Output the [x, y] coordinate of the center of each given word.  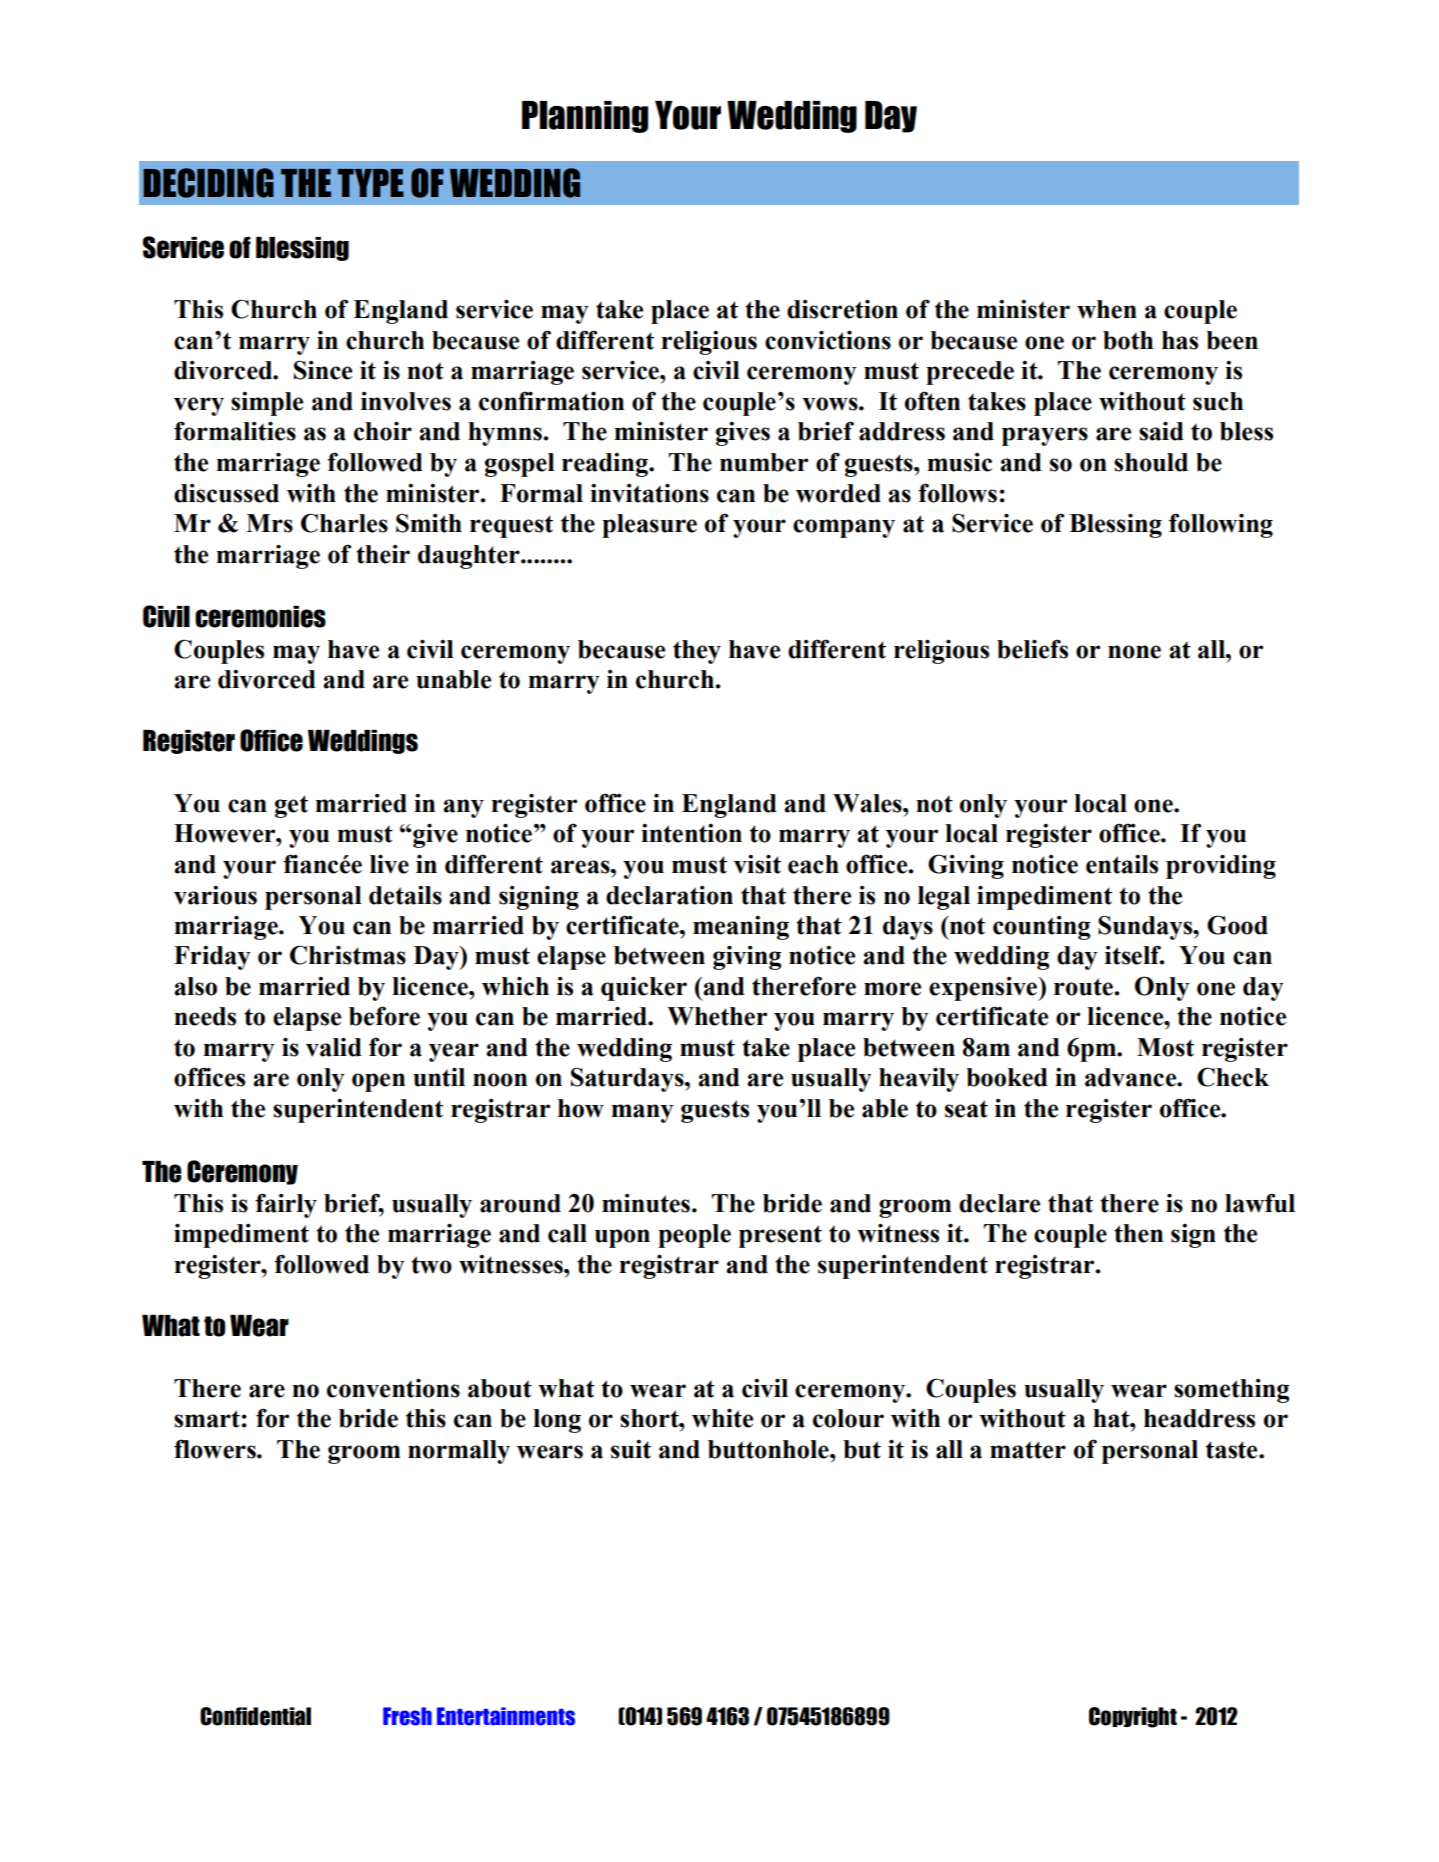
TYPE [370, 183]
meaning [741, 928]
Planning [585, 117]
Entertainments [506, 1716]
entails [1122, 864]
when [1107, 309]
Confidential [255, 1716]
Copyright [1133, 1717]
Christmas [348, 955]
